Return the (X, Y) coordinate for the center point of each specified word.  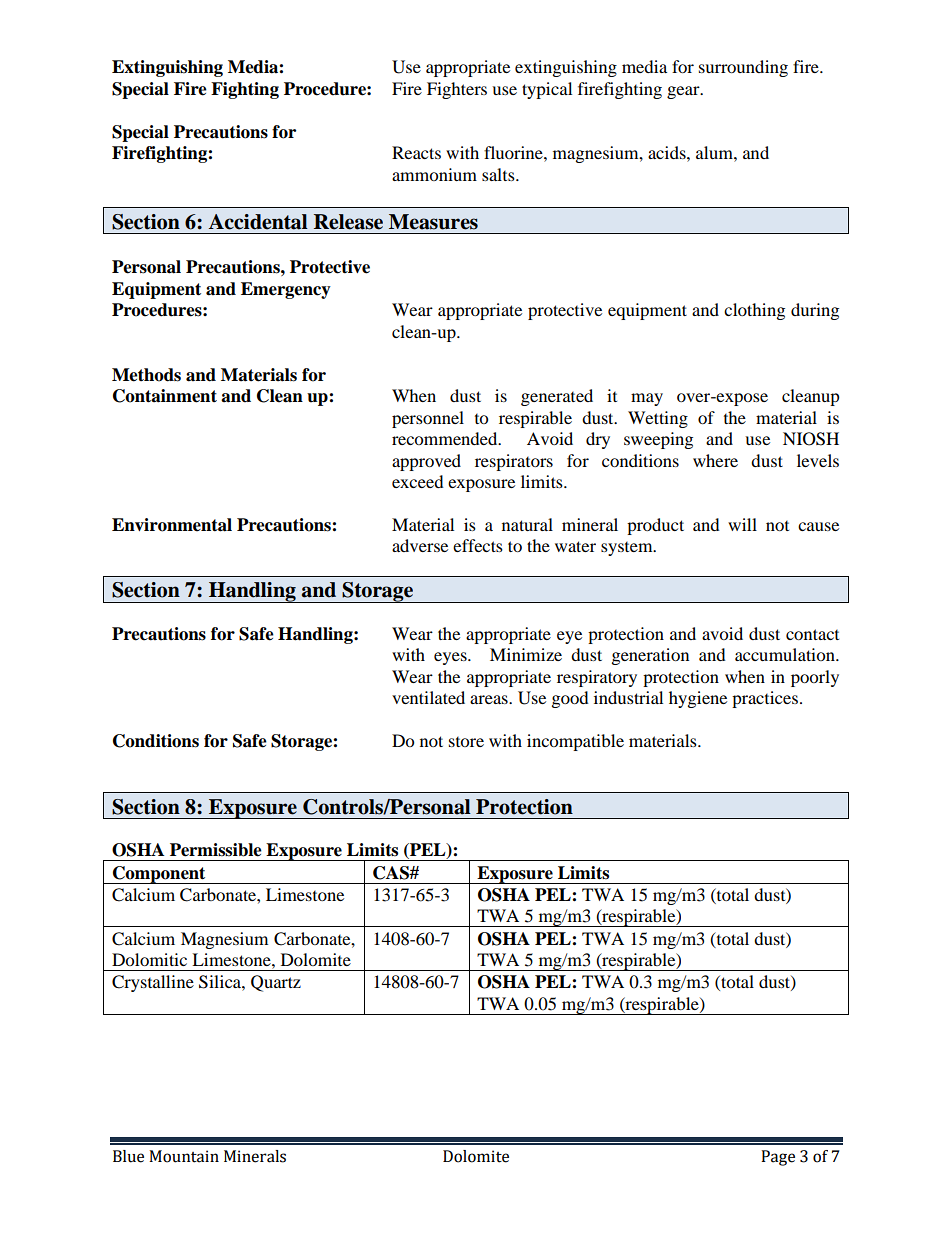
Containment (165, 396)
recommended (446, 438)
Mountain (184, 1156)
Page (778, 1158)
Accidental (258, 222)
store (466, 742)
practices (765, 699)
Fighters (457, 90)
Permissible (216, 850)
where (715, 460)
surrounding (743, 68)
